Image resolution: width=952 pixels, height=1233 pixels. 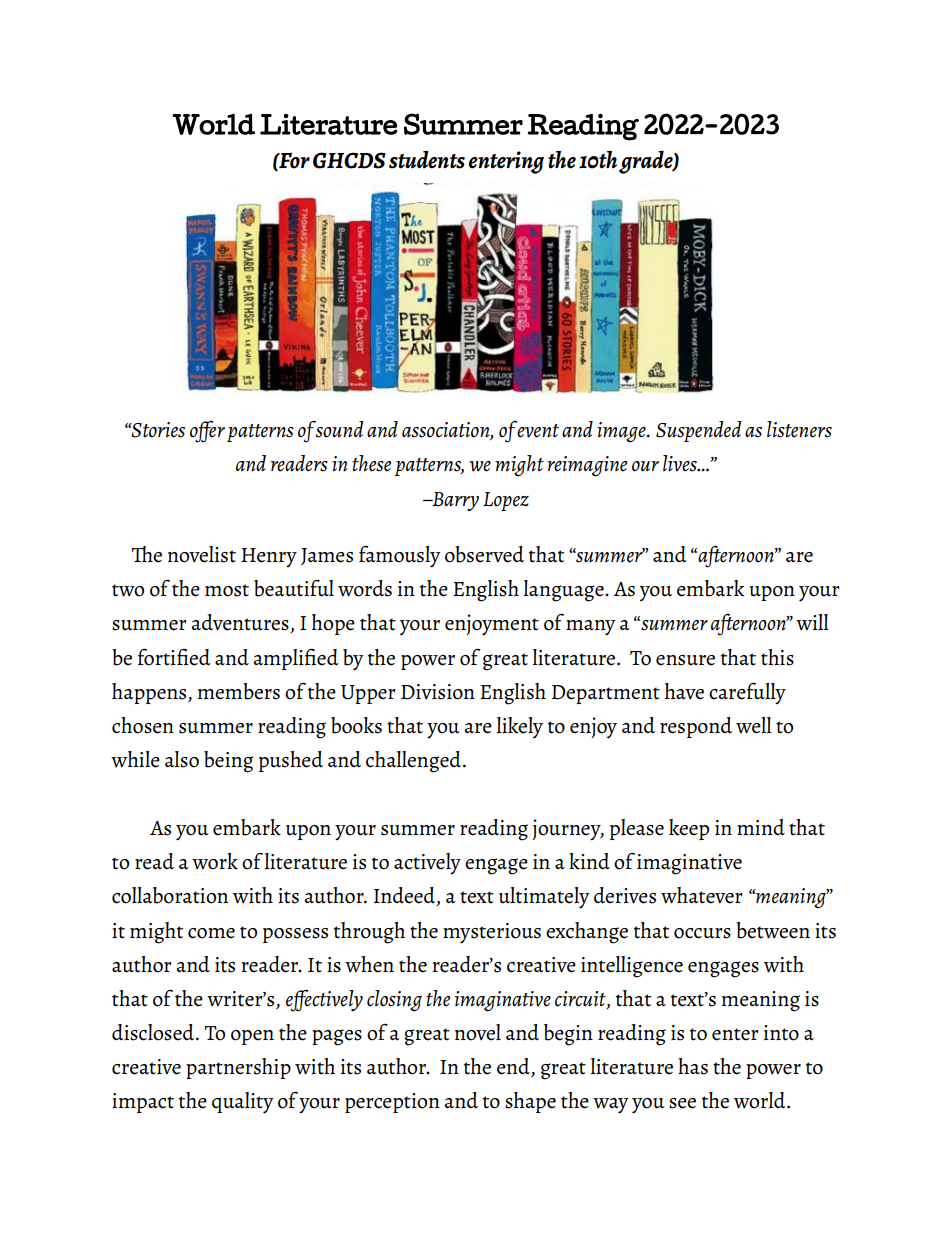 I want to click on Division, so click(x=438, y=692).
